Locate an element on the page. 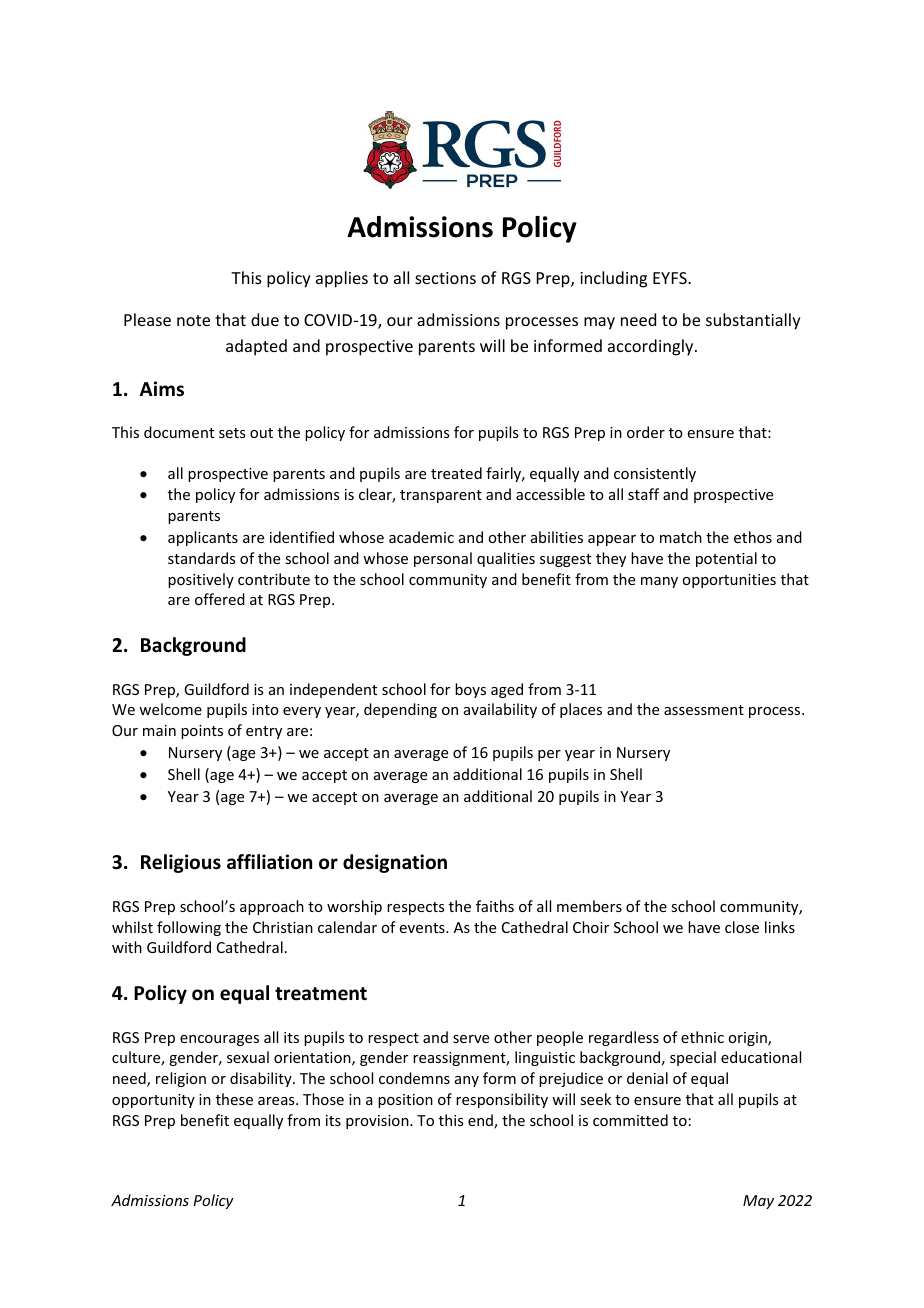 The image size is (924, 1308). special is located at coordinates (693, 1058).
